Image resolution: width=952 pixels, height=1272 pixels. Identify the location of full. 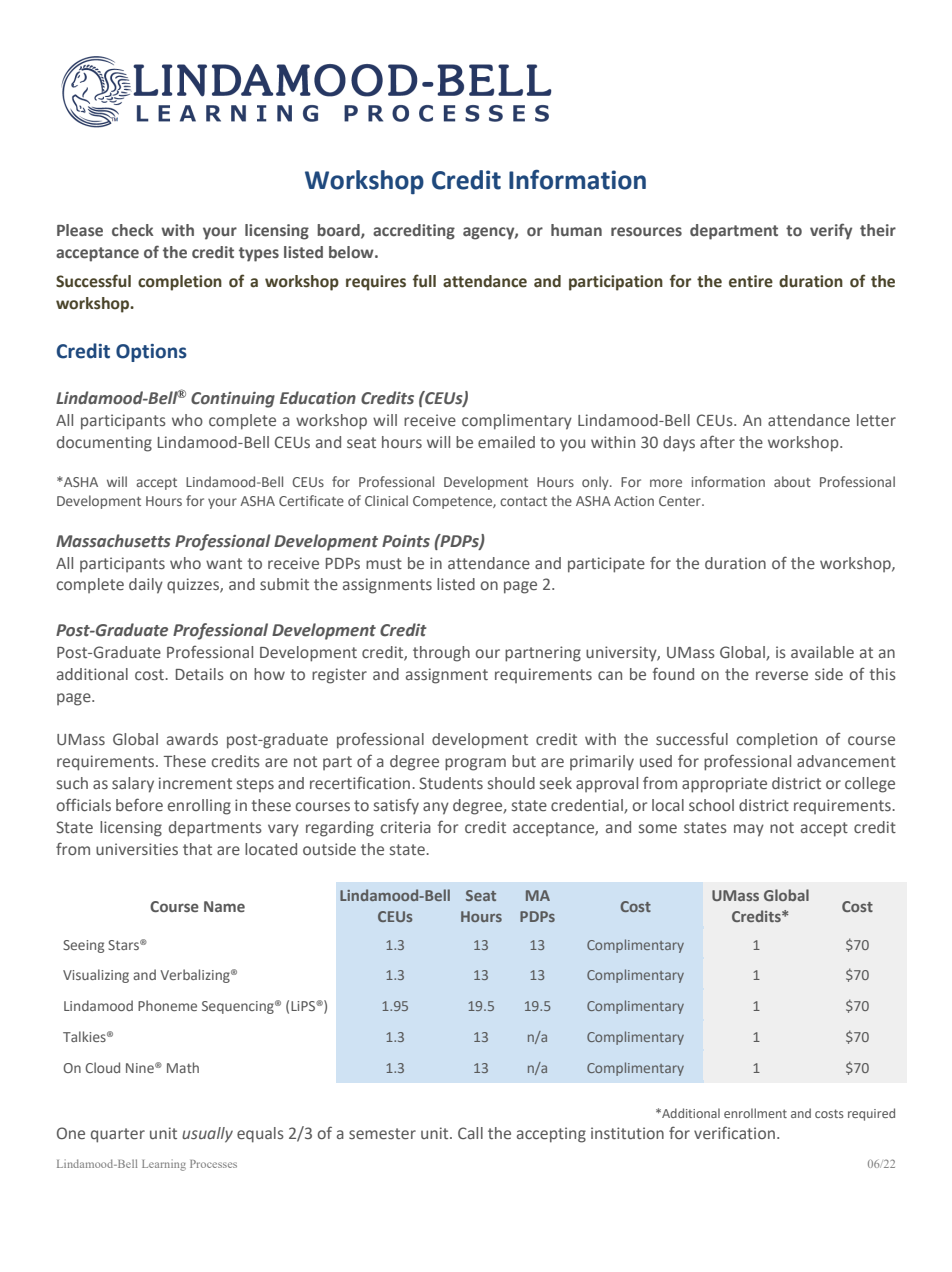
(424, 281).
